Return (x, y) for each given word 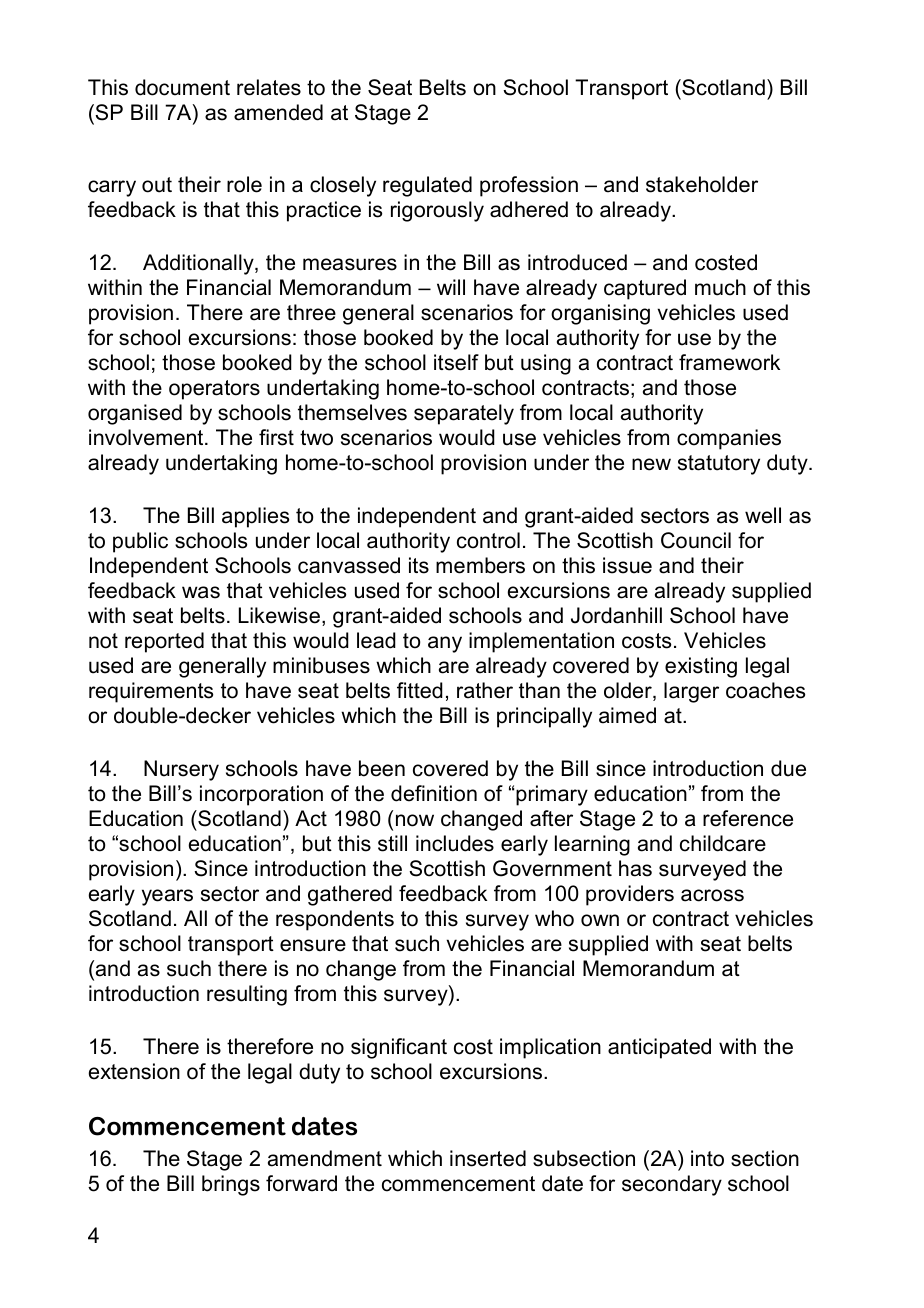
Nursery (181, 770)
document (182, 87)
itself (456, 362)
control (488, 540)
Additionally (199, 264)
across (712, 895)
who (554, 918)
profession (529, 186)
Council (696, 540)
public (140, 542)
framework (729, 362)
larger (691, 692)
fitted (420, 690)
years (167, 897)
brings (231, 1185)
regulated (427, 186)
